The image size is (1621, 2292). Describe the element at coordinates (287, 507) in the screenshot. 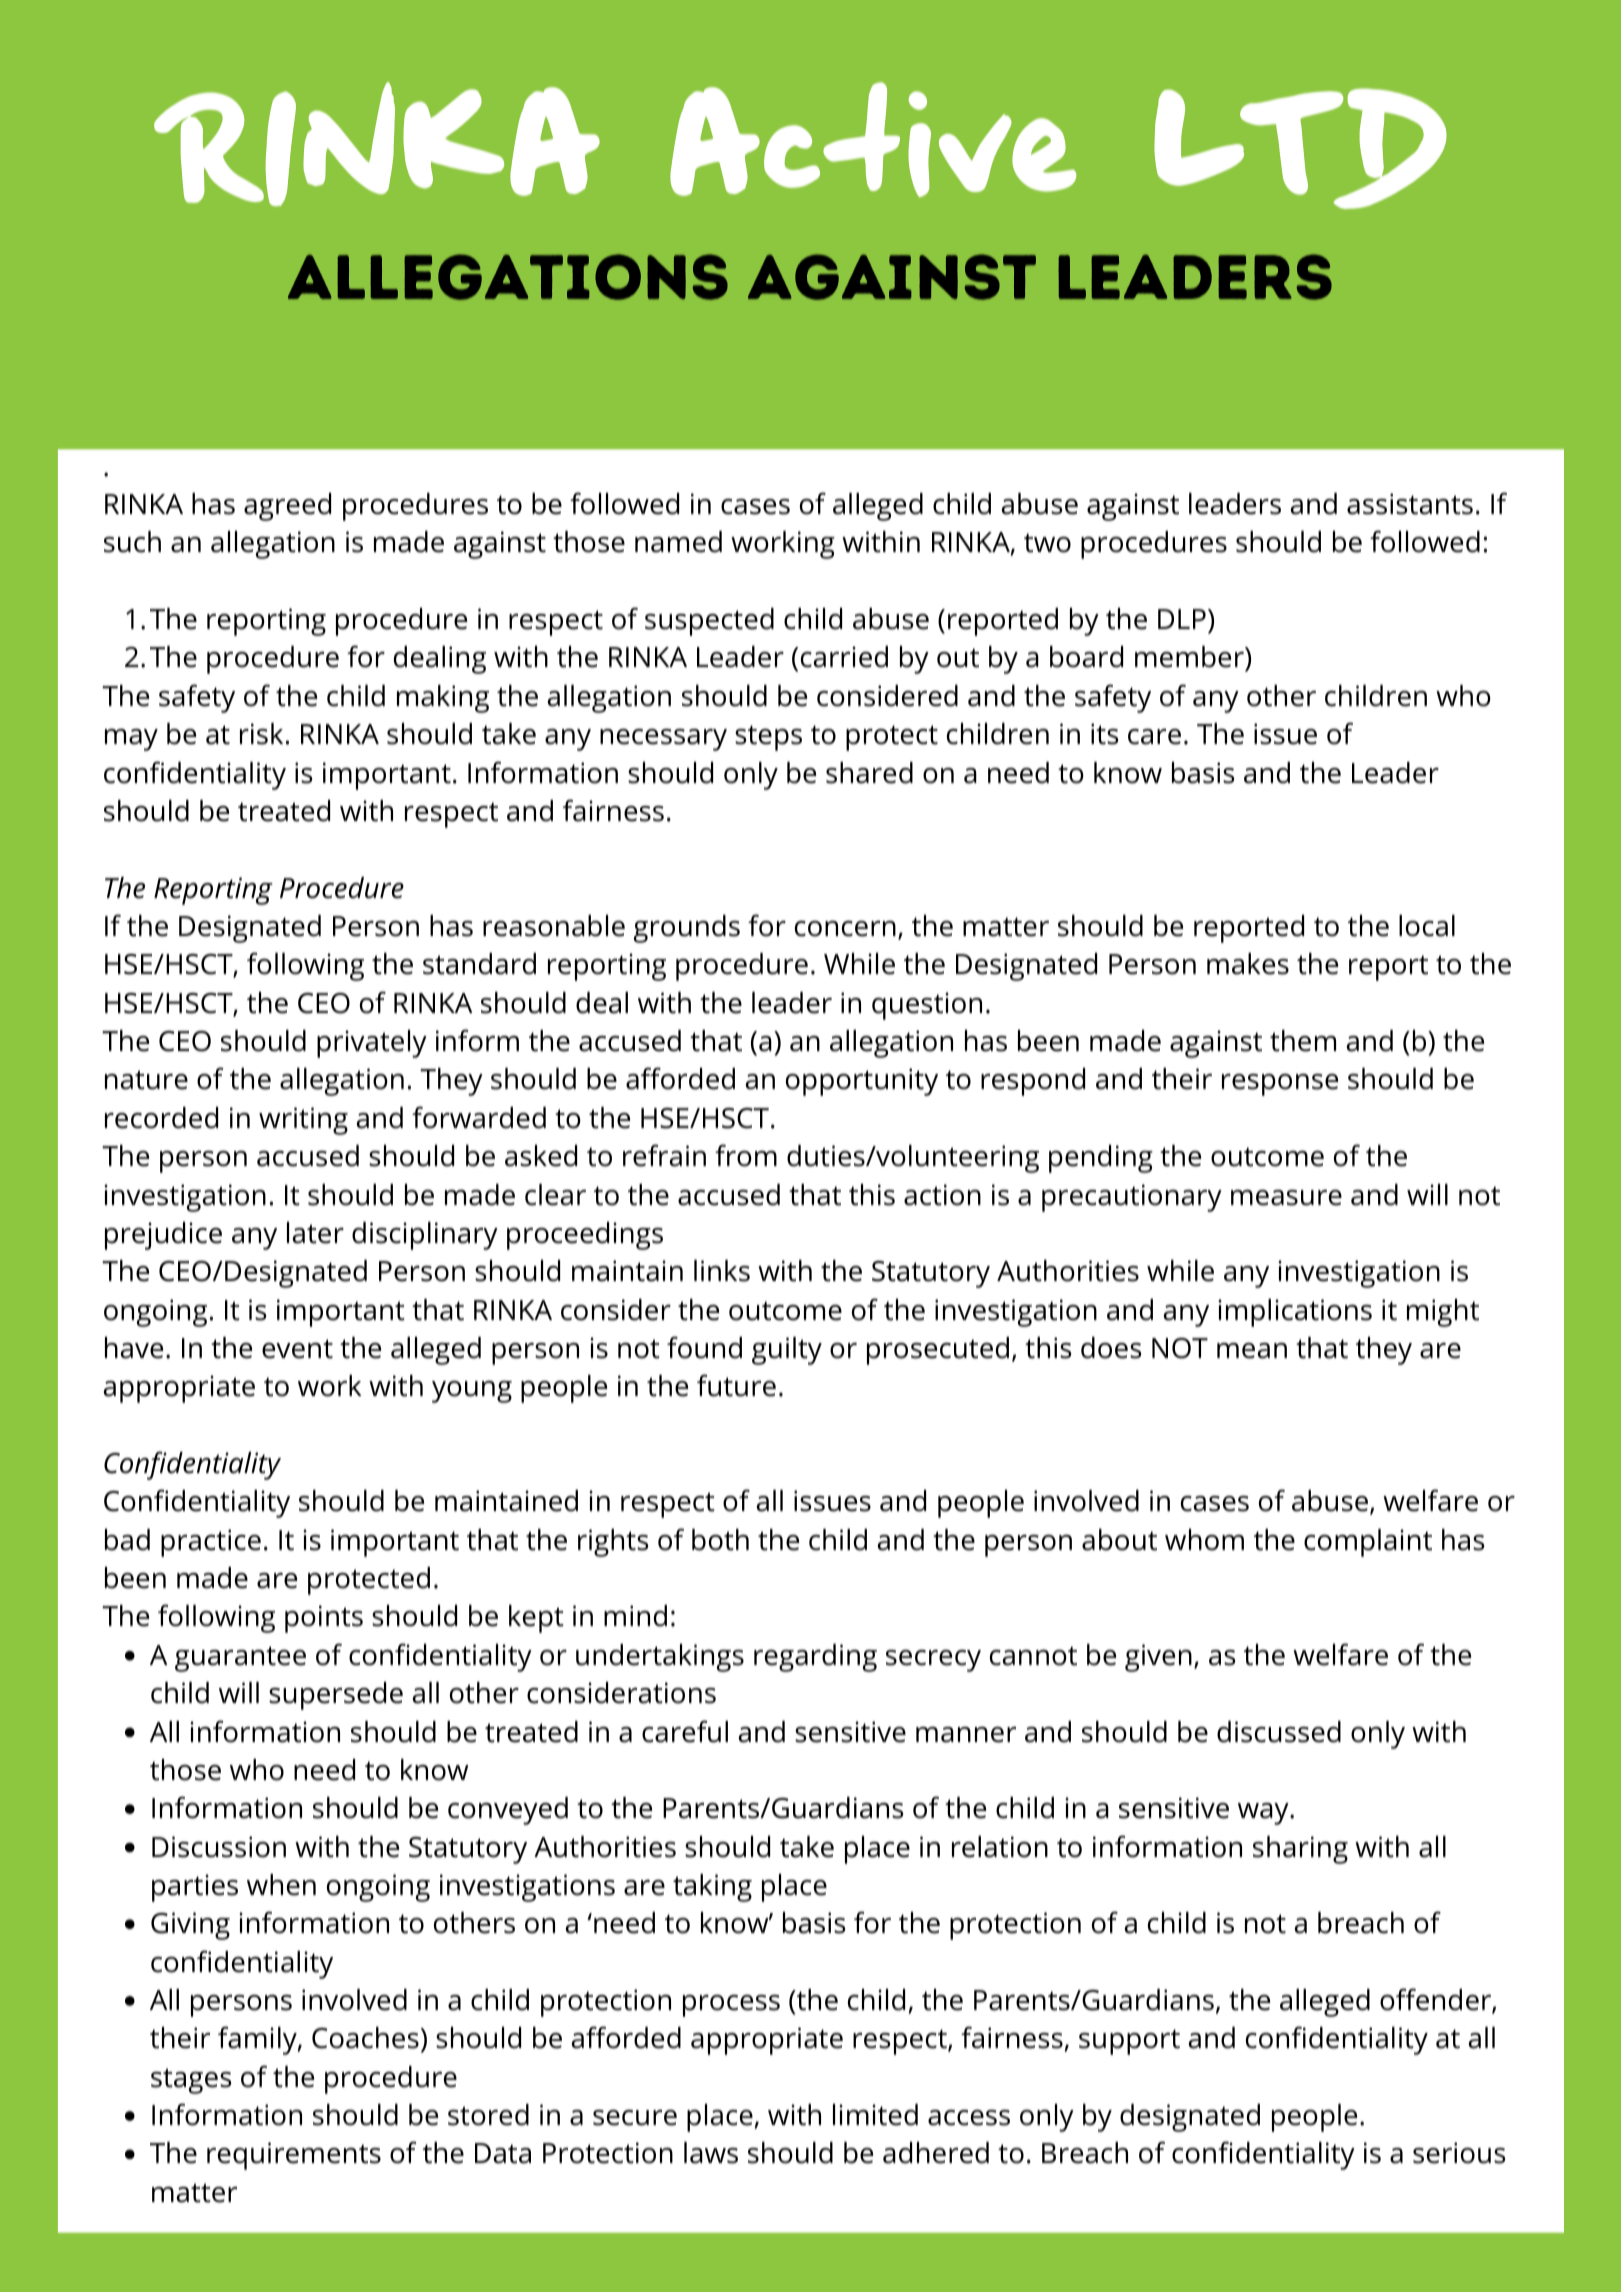

I see `agreed` at that location.
